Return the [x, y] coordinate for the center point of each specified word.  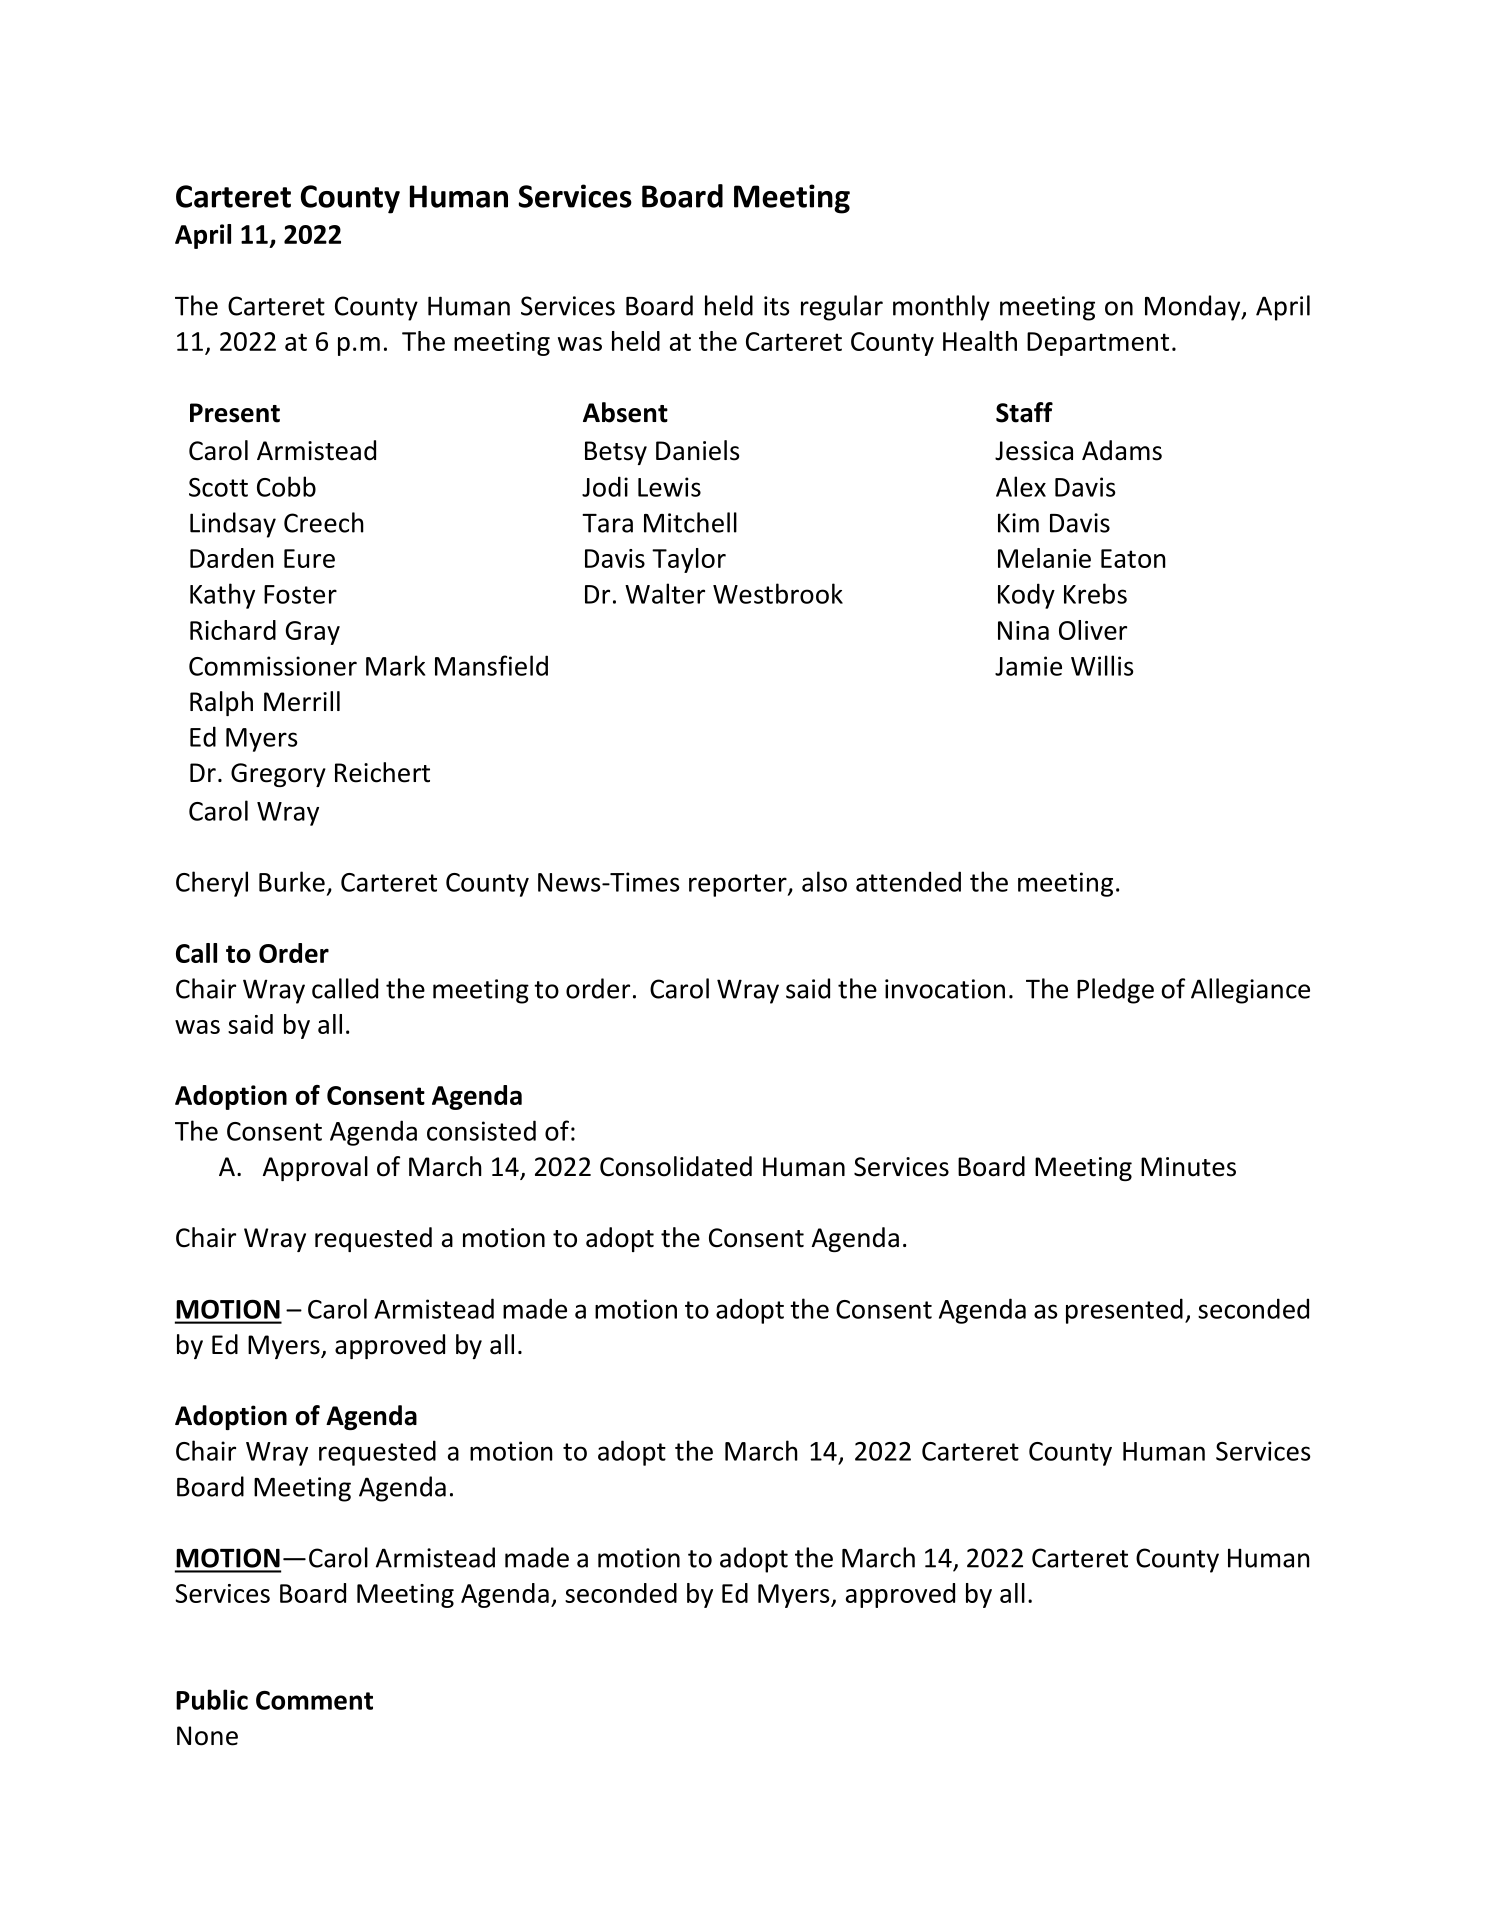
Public [212, 1699]
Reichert [382, 772]
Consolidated [676, 1166]
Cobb [286, 486]
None [207, 1736]
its [777, 306]
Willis [1102, 665]
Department [1098, 344]
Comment [314, 1700]
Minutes [1188, 1167]
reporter [739, 885]
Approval [315, 1168]
